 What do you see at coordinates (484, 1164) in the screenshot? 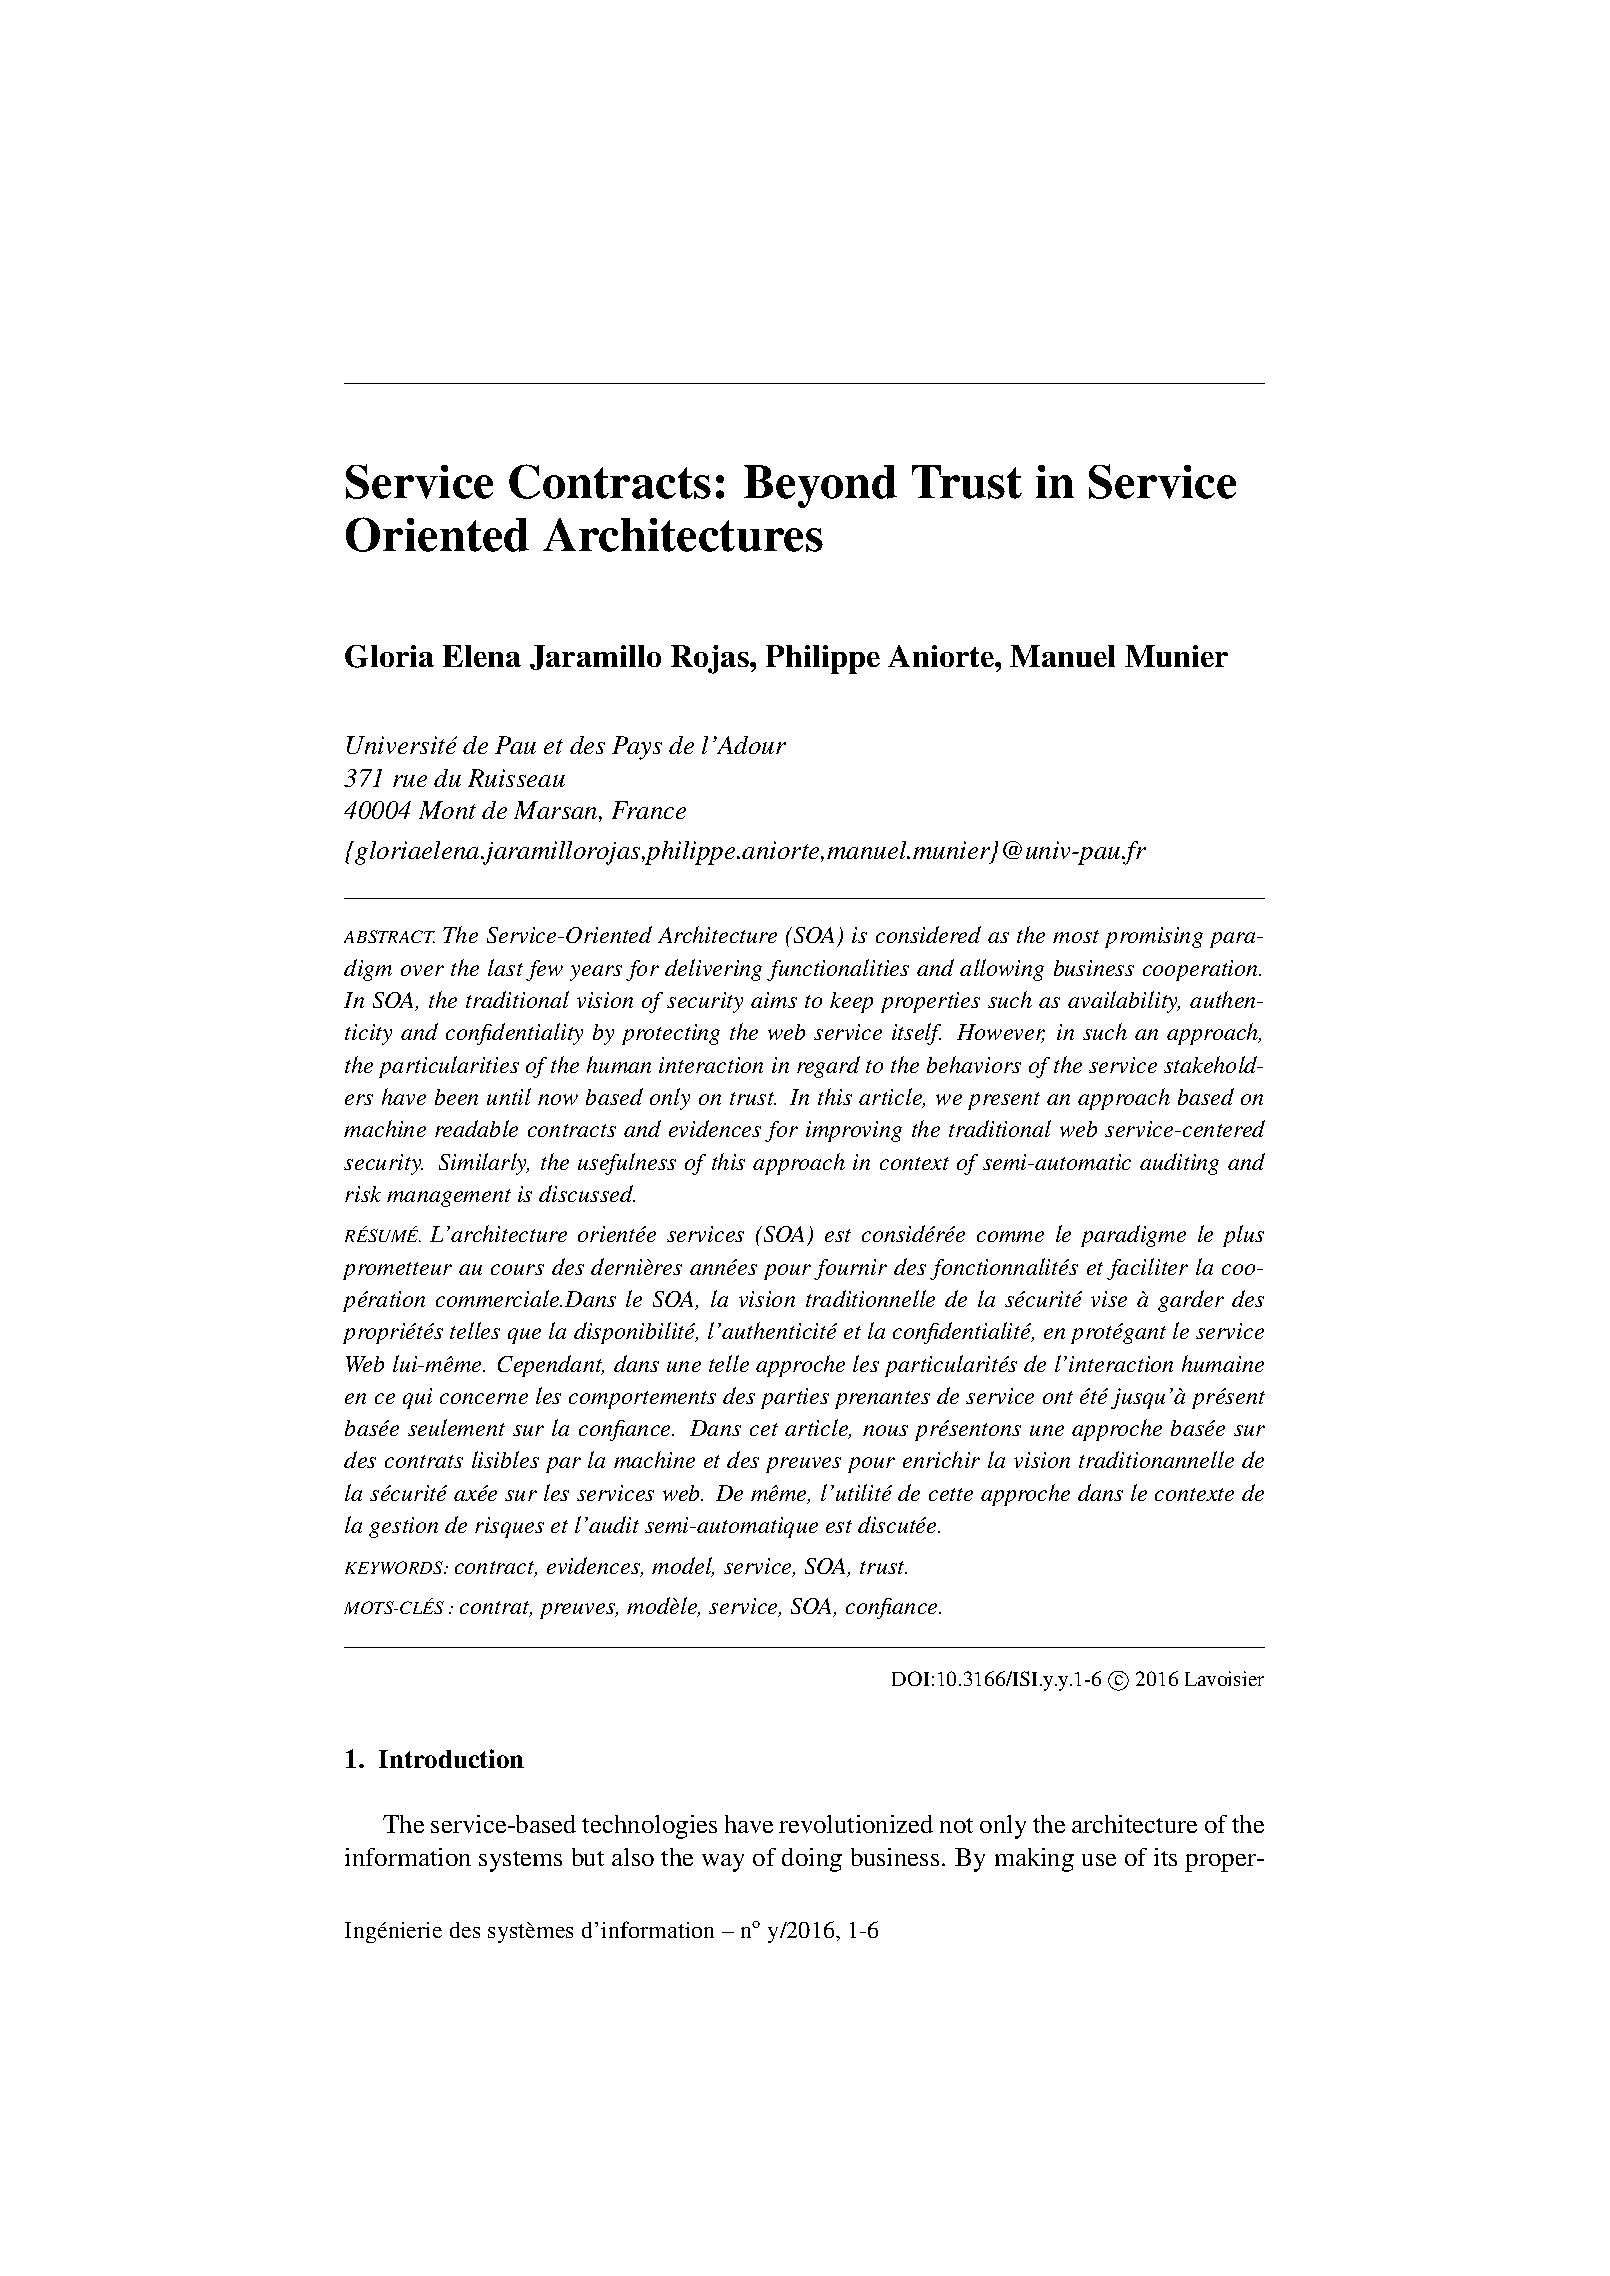
I see `Similarly` at bounding box center [484, 1164].
